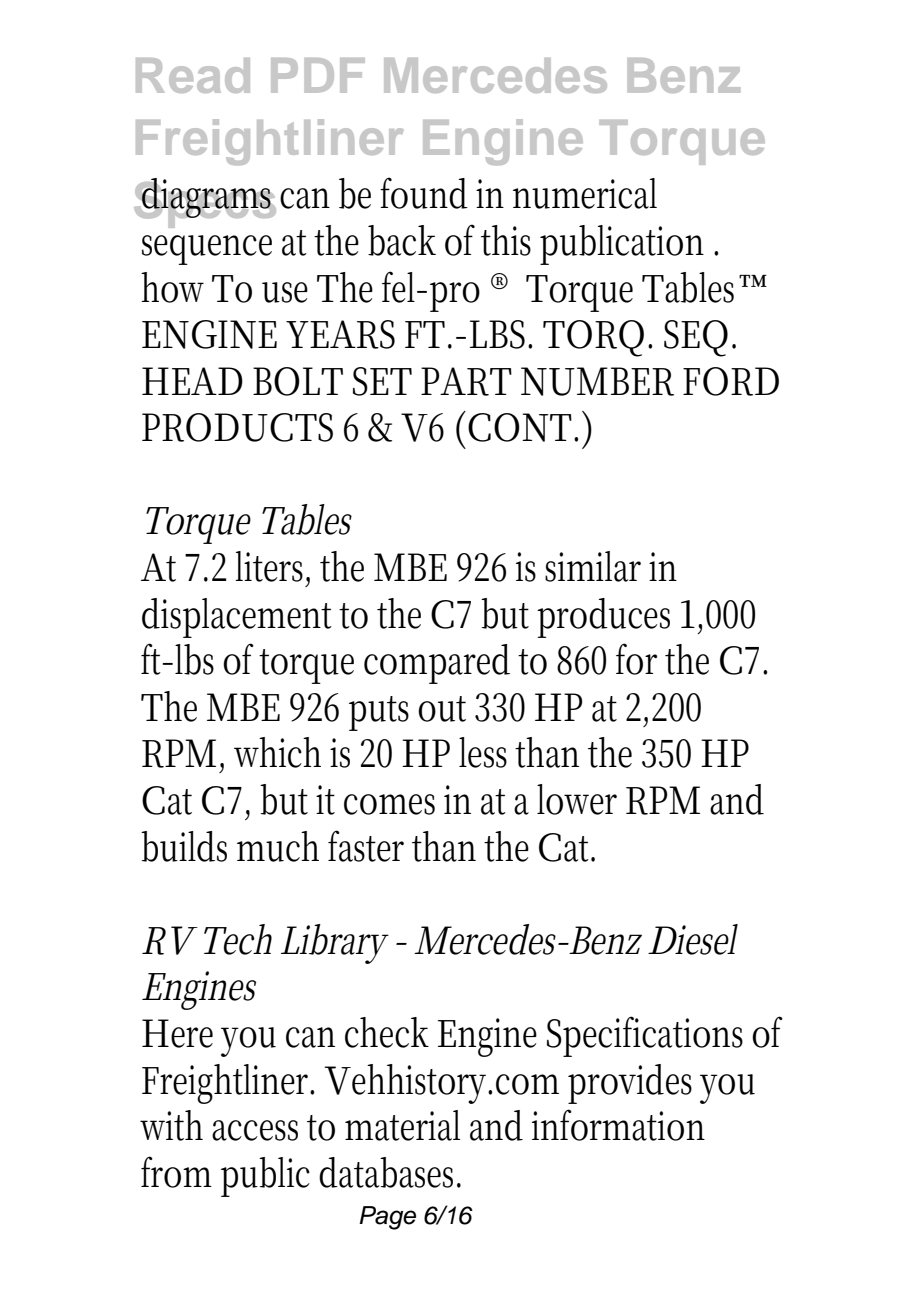 The height and width of the screenshot is (1303, 924). Describe the element at coordinates (585, 193) in the screenshot. I see `numerical` at that location.
